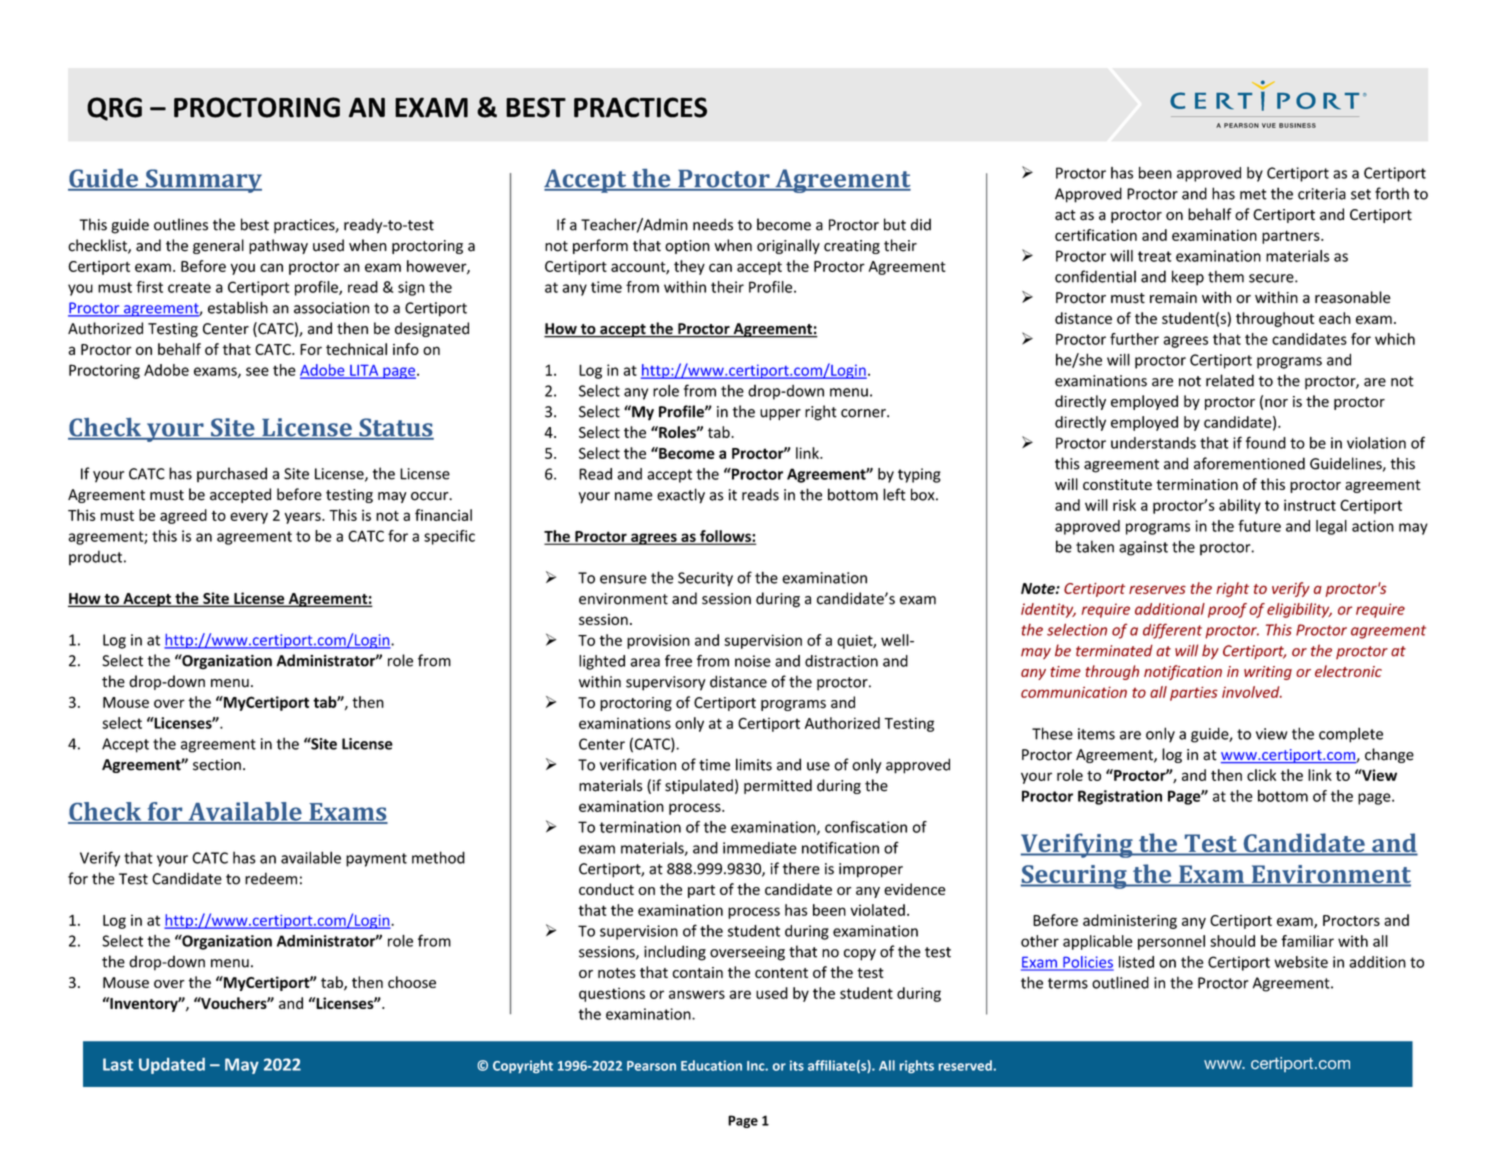 Image resolution: width=1497 pixels, height=1157 pixels. I want to click on needs, so click(713, 224).
